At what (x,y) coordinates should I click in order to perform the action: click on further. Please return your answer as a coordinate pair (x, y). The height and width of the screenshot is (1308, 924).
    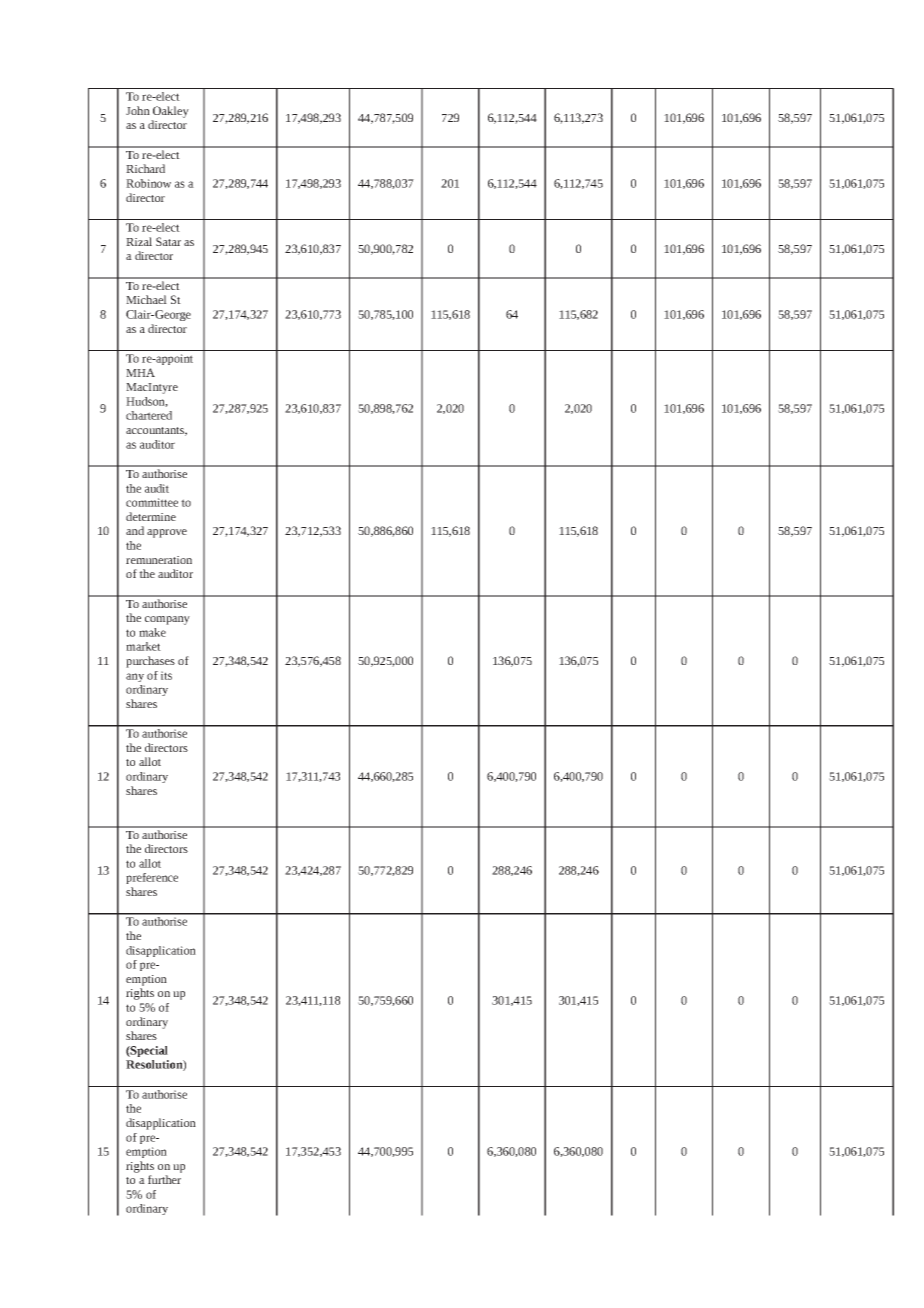
    Looking at the image, I should click on (164, 1179).
